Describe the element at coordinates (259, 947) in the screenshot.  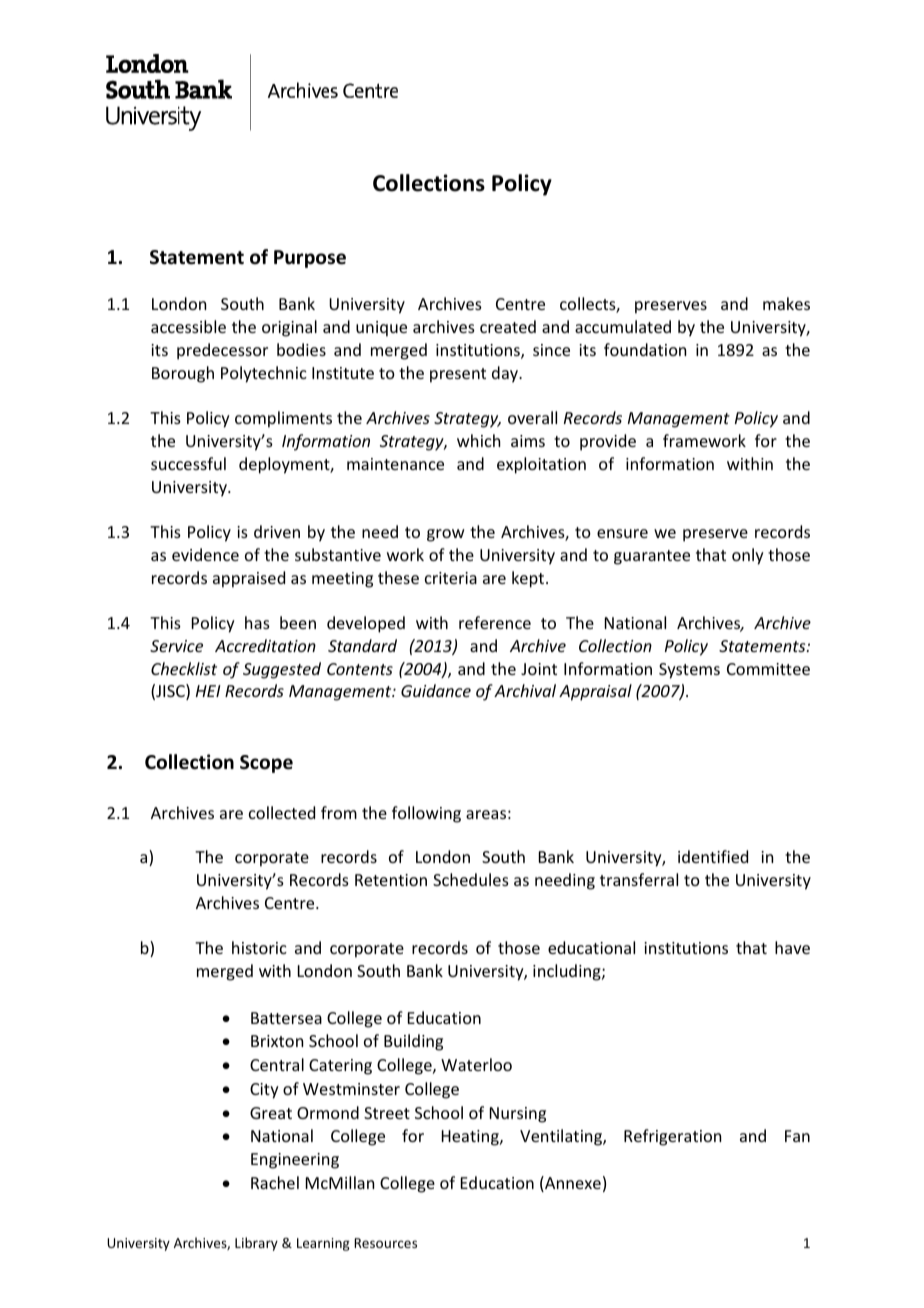
I see `historic` at that location.
